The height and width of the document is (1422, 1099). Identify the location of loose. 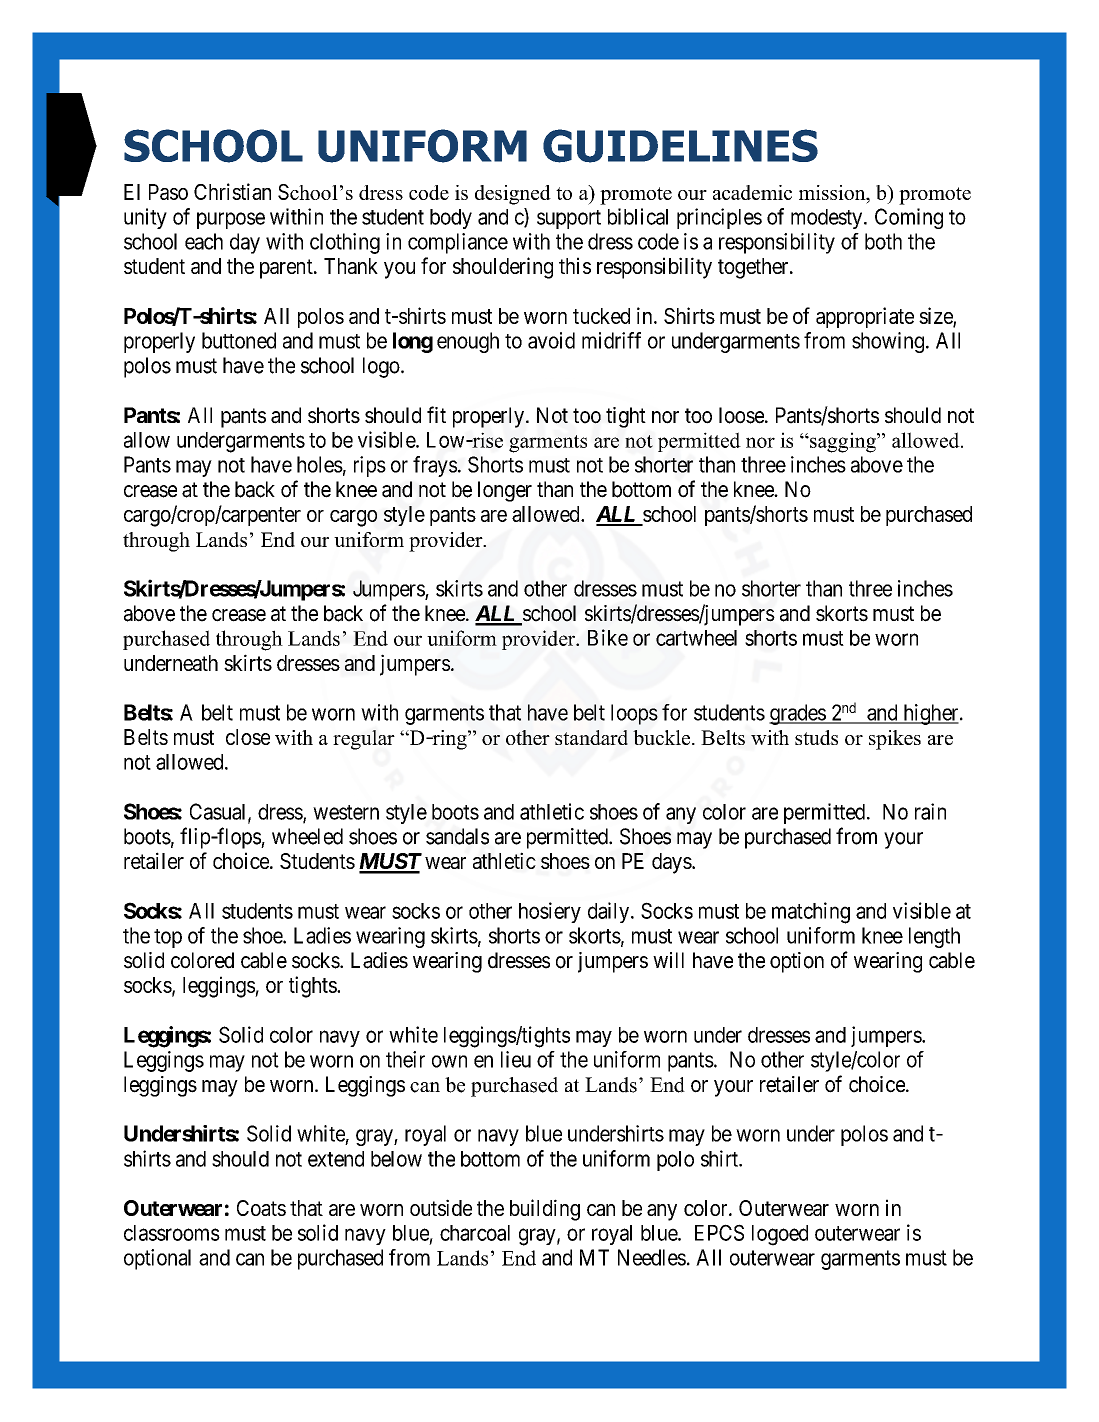
(742, 415).
